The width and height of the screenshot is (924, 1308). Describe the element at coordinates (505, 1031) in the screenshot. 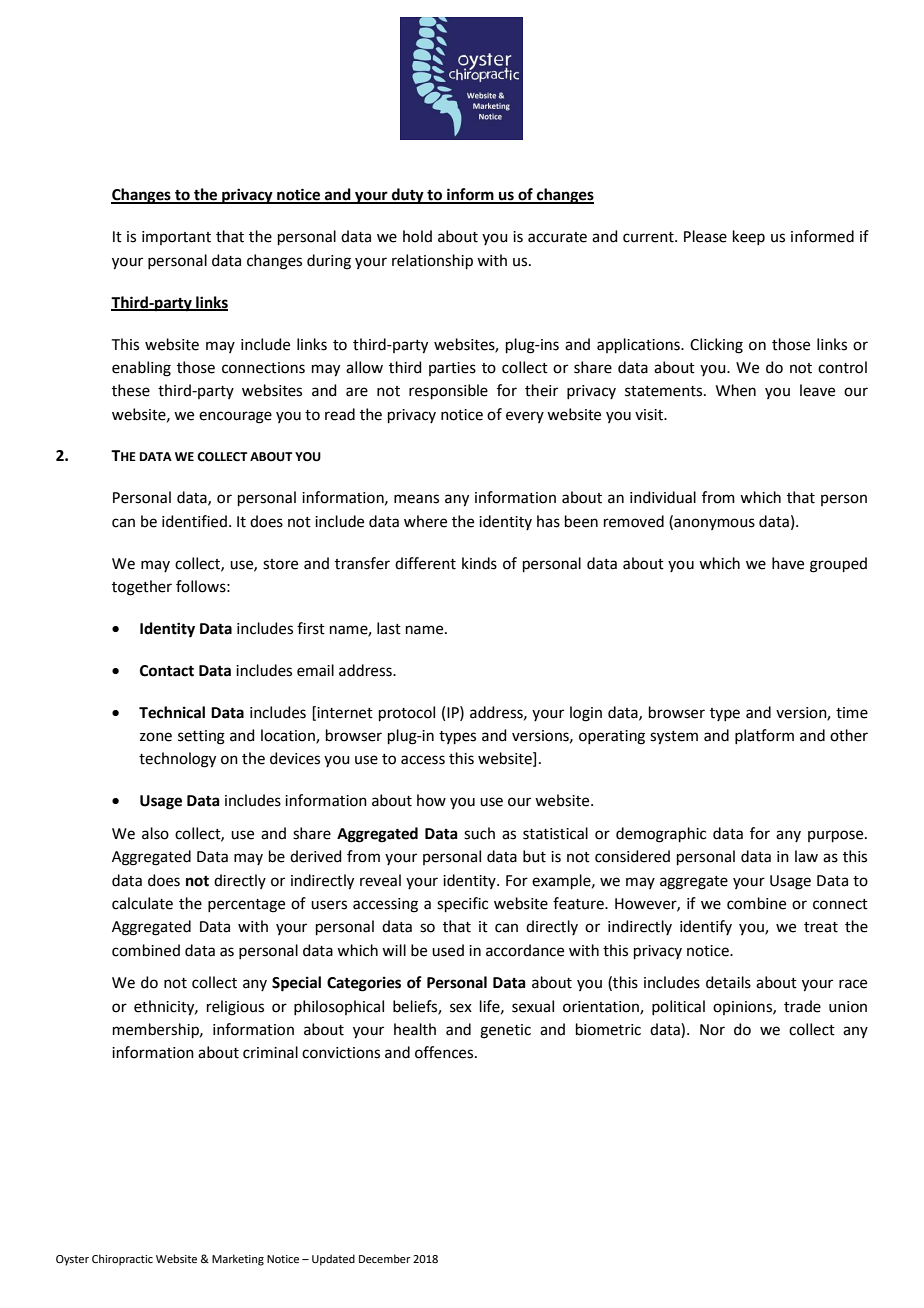

I see `genetic` at that location.
